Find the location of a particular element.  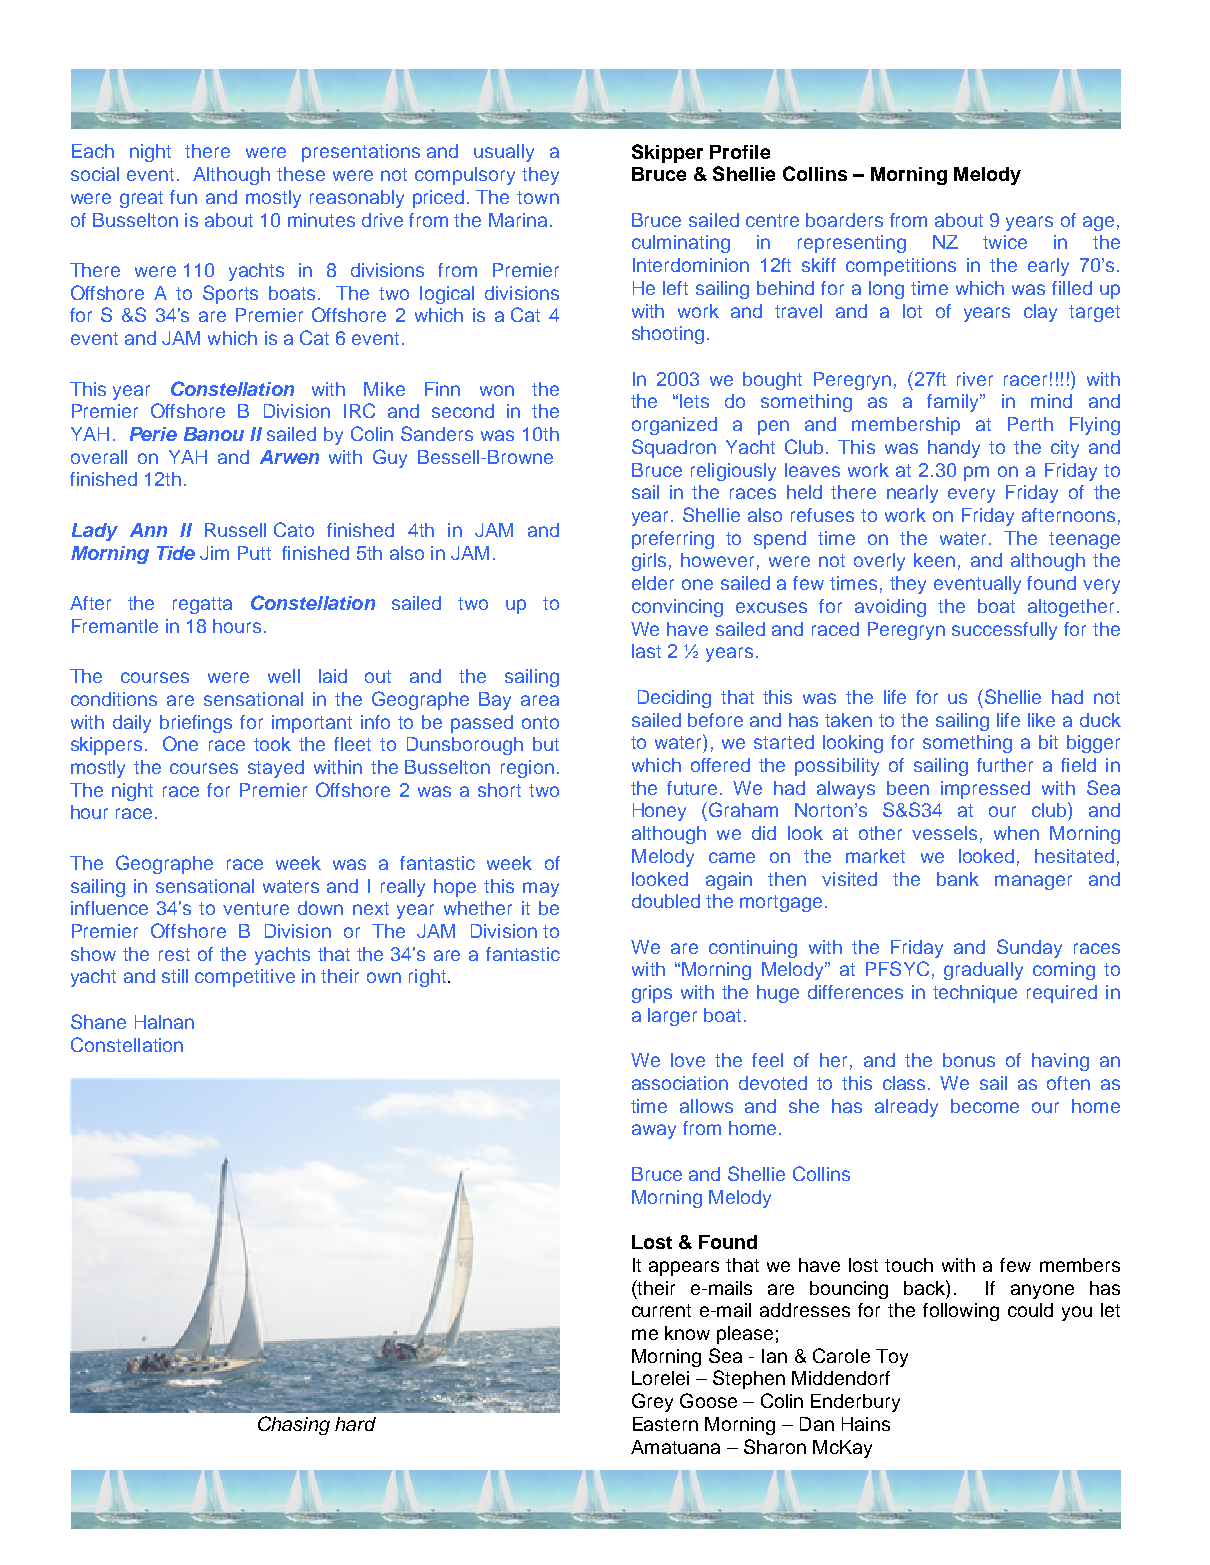

town is located at coordinates (538, 197).
